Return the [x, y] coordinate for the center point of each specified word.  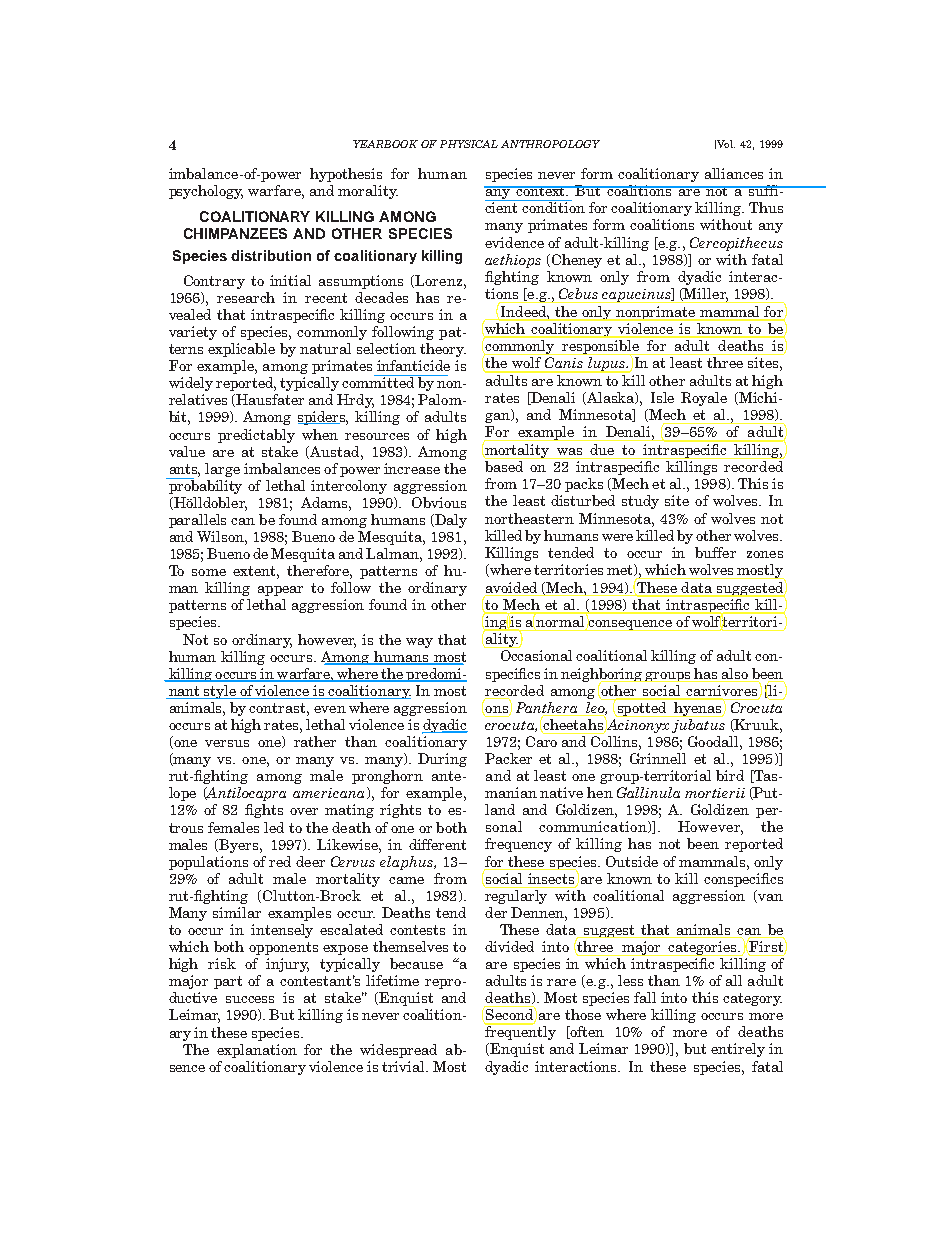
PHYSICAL [469, 144]
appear [280, 591]
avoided [511, 587]
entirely [738, 1050]
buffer [715, 552]
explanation [257, 1051]
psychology [206, 192]
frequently [520, 1032]
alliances [734, 173]
